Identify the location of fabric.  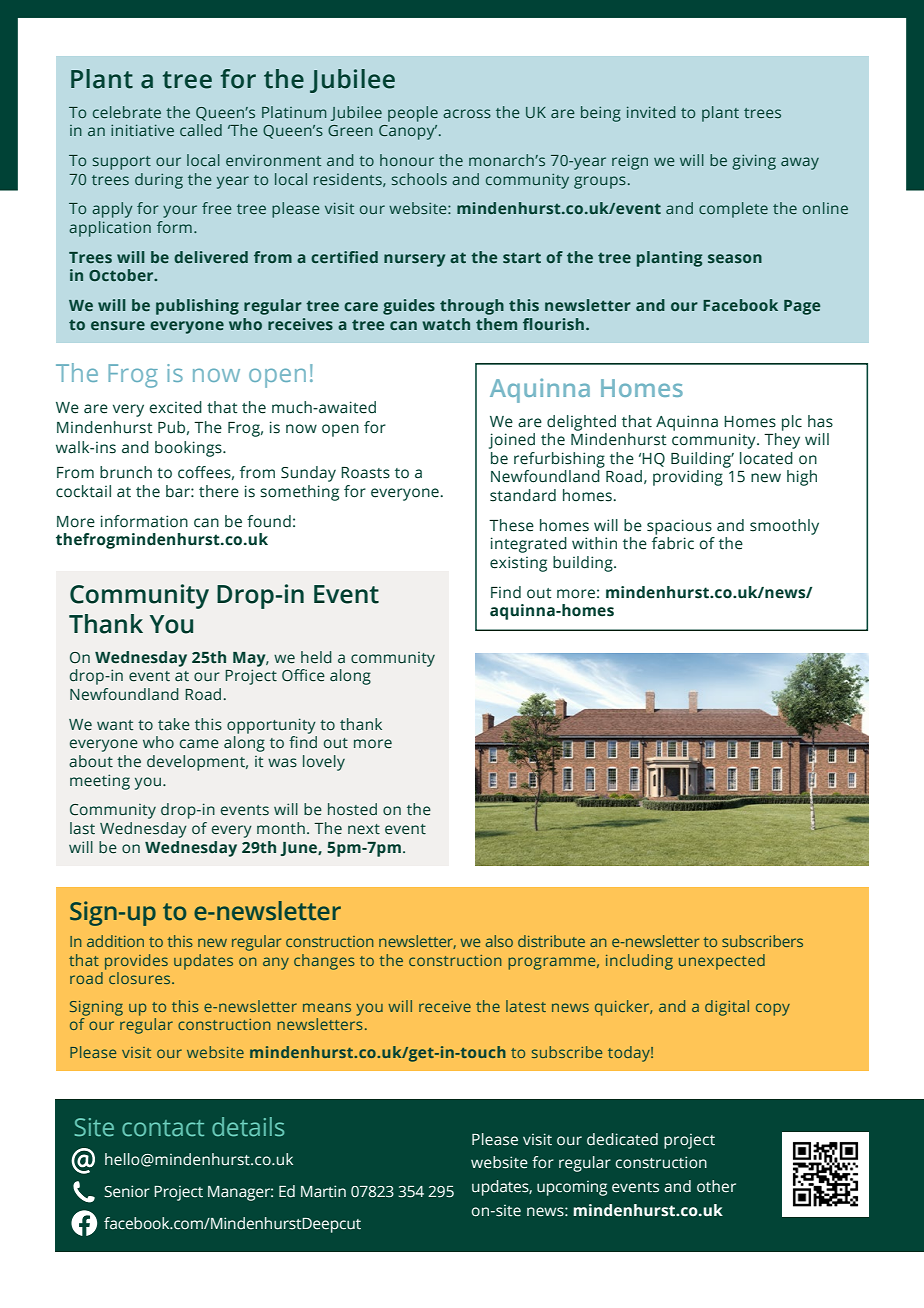
(673, 543).
